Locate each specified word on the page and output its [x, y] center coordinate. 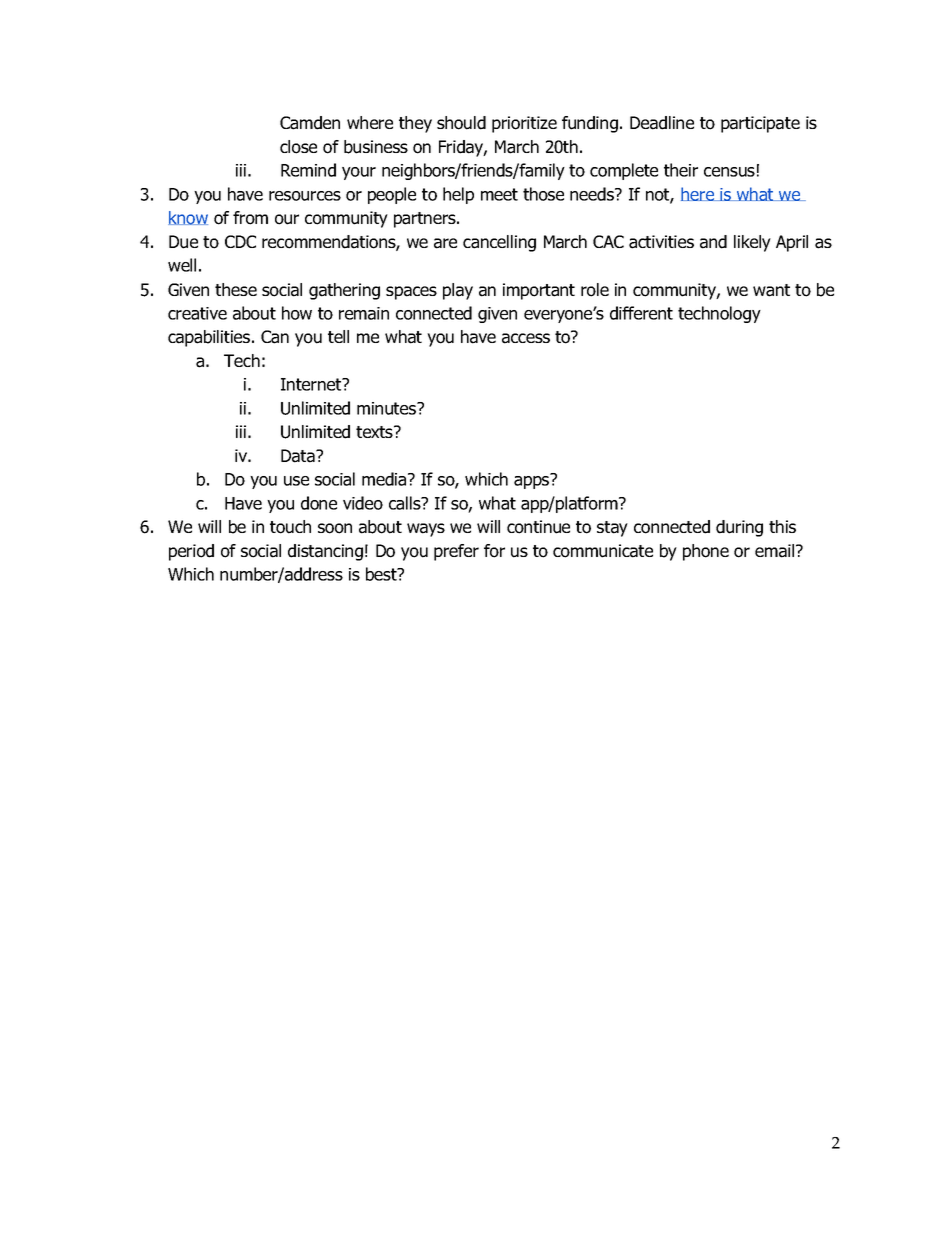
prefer [456, 552]
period [191, 552]
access [526, 338]
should [461, 123]
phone [706, 552]
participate [760, 124]
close [298, 147]
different [641, 313]
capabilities [210, 338]
